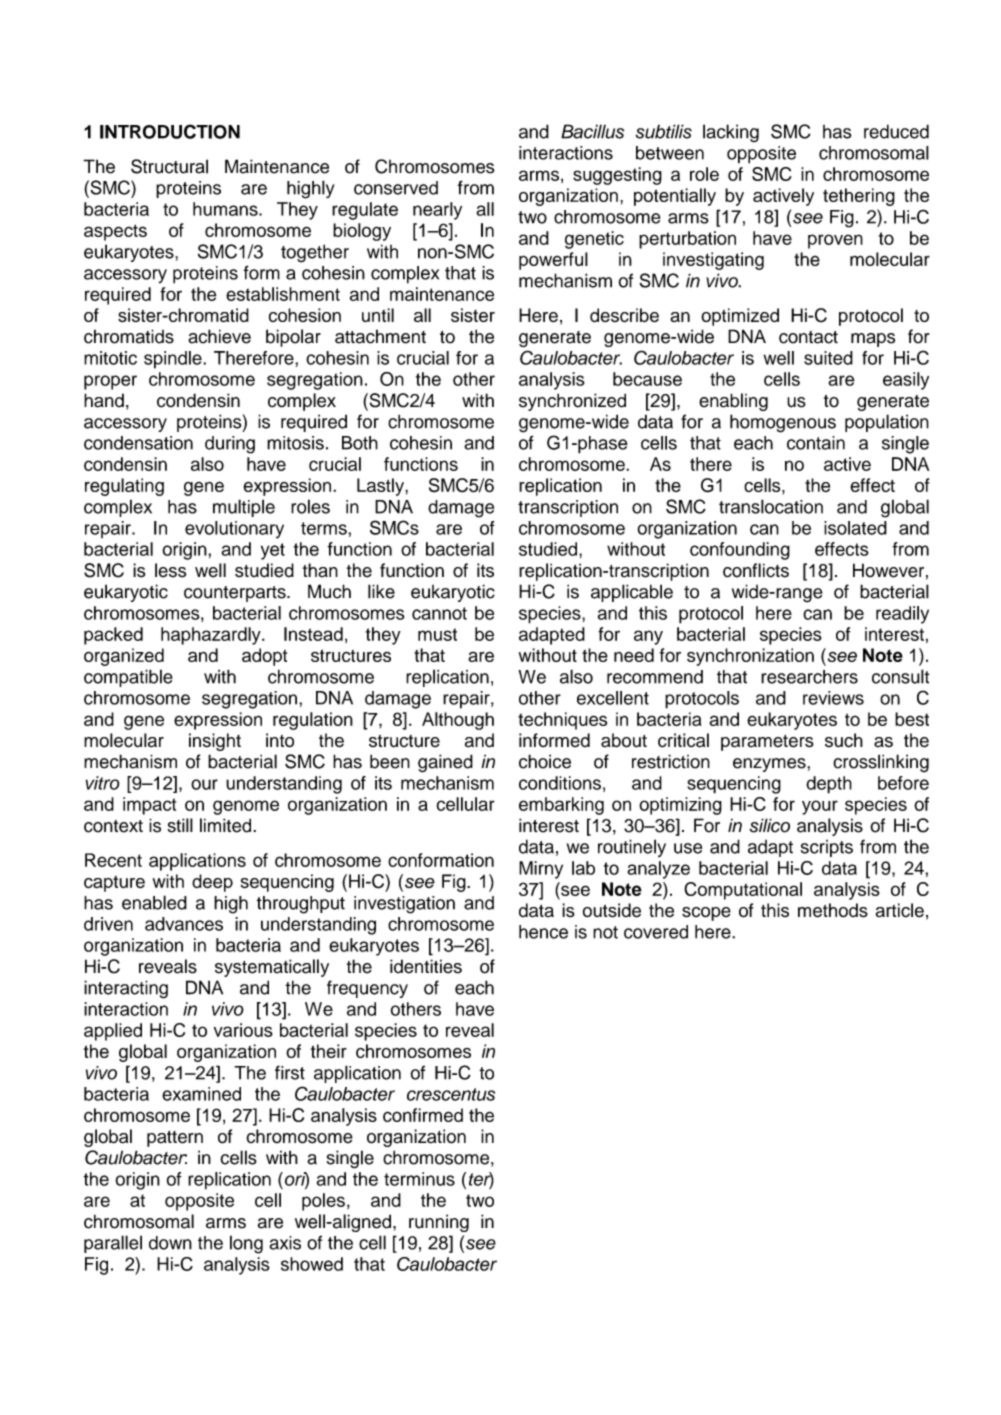 The height and width of the page is (1415, 1001). I want to click on cannot, so click(439, 613).
